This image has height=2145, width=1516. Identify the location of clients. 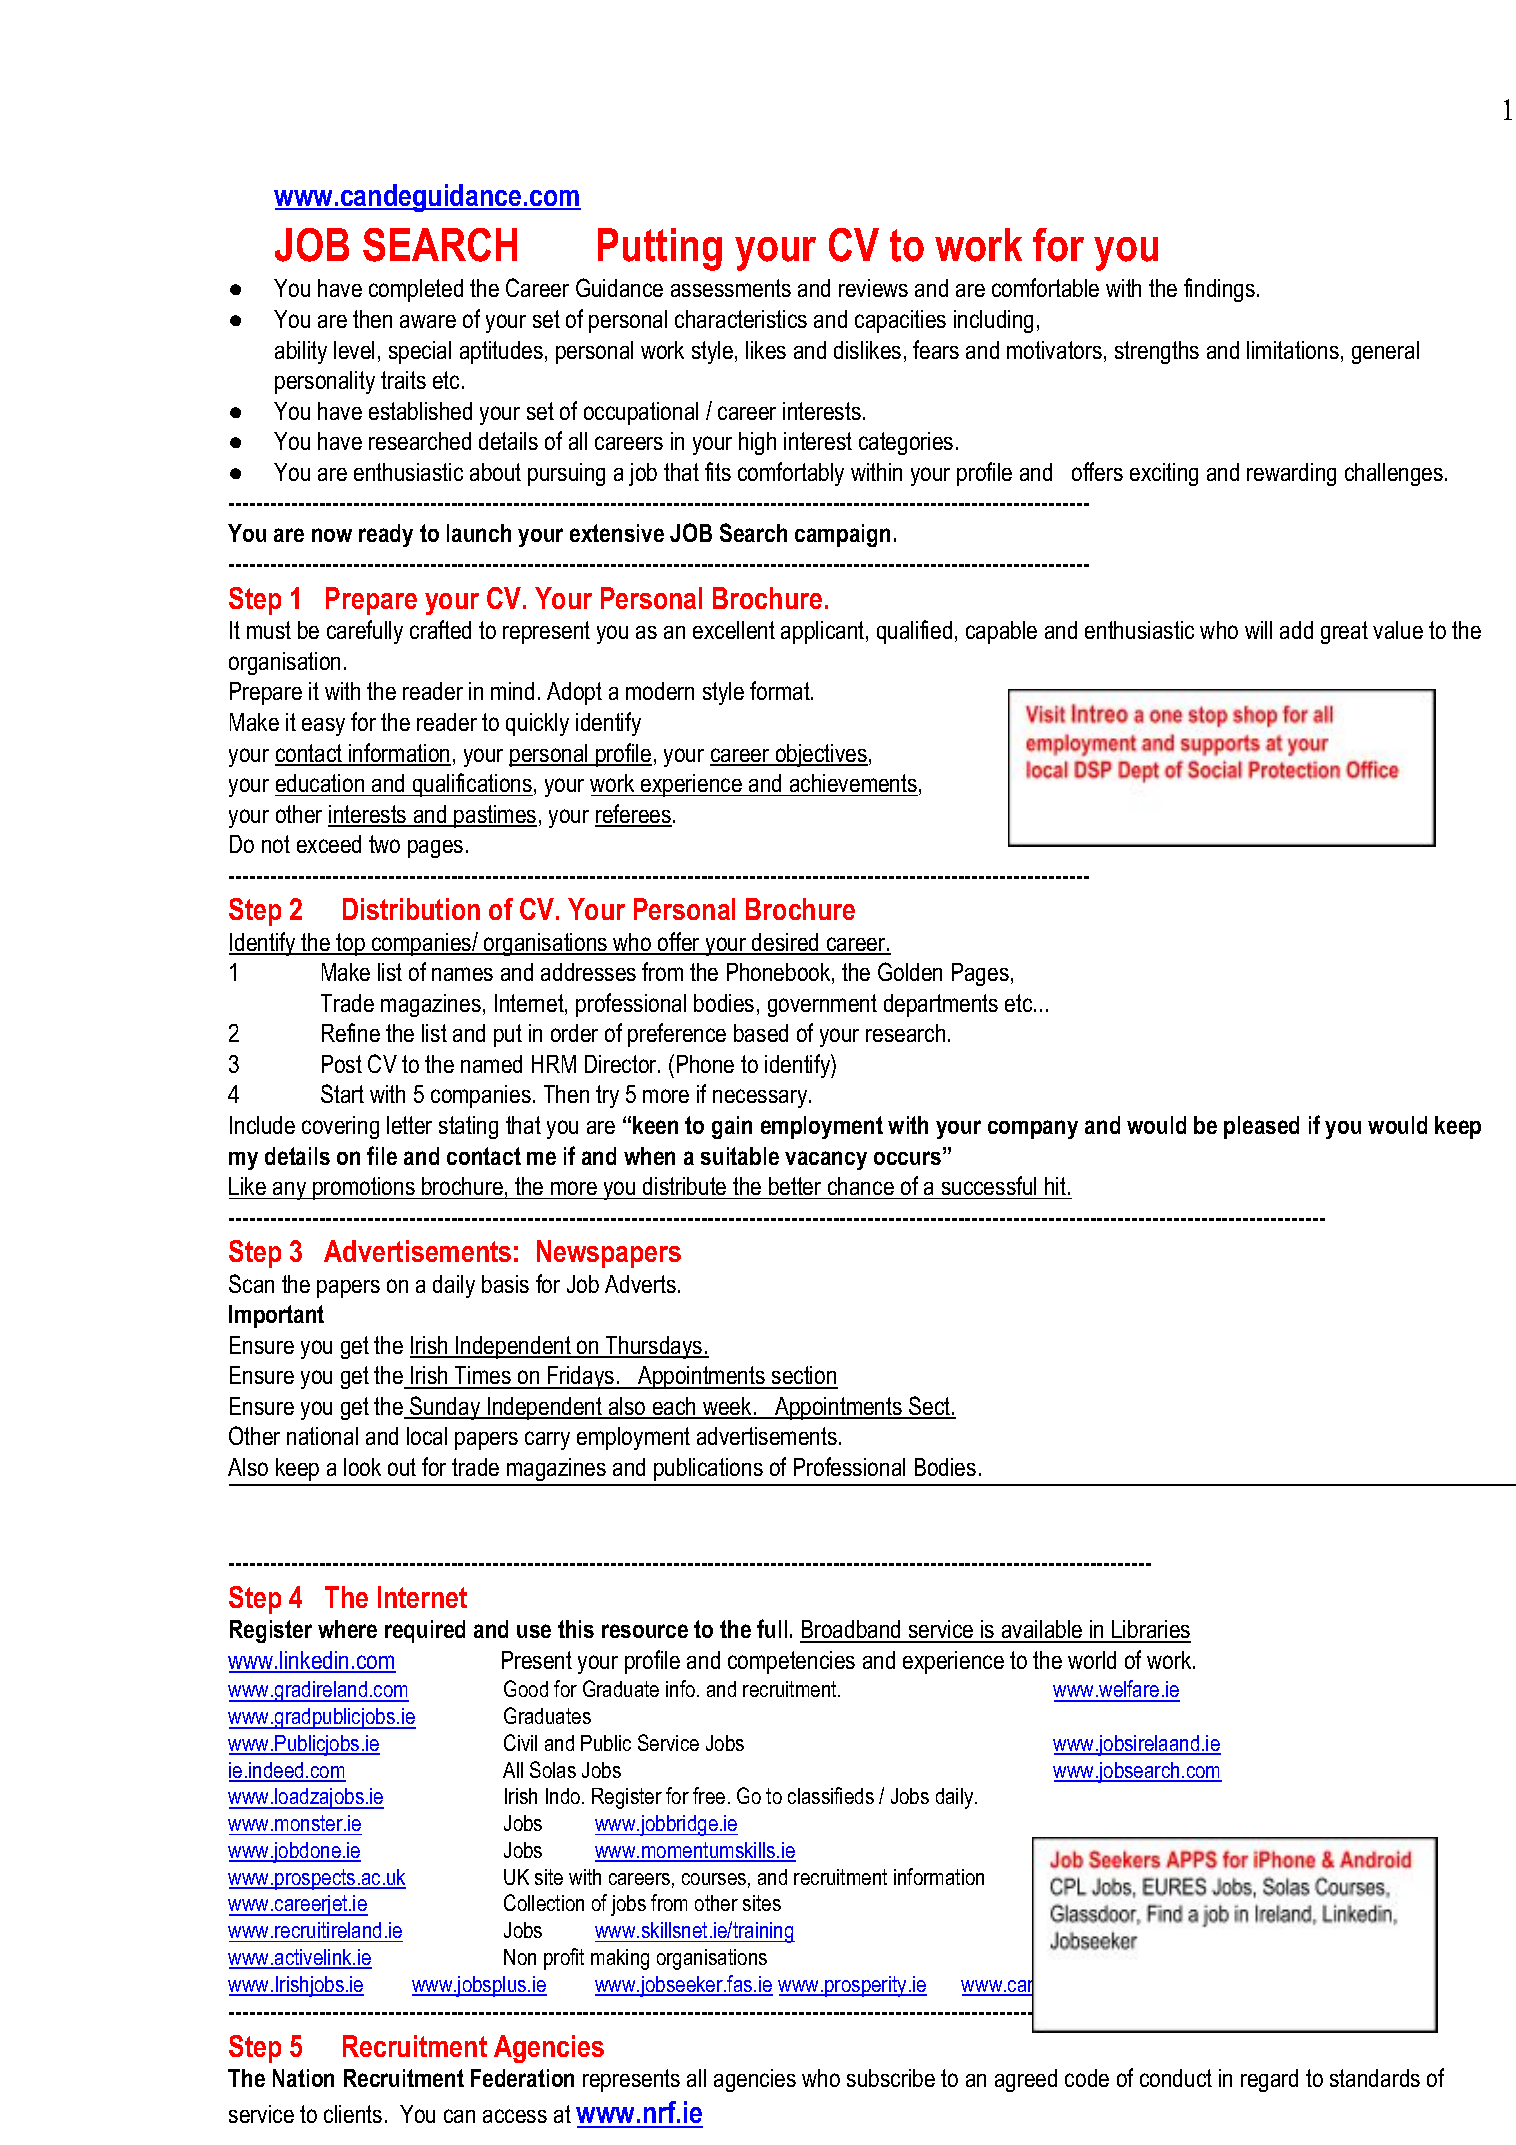
(353, 2114).
